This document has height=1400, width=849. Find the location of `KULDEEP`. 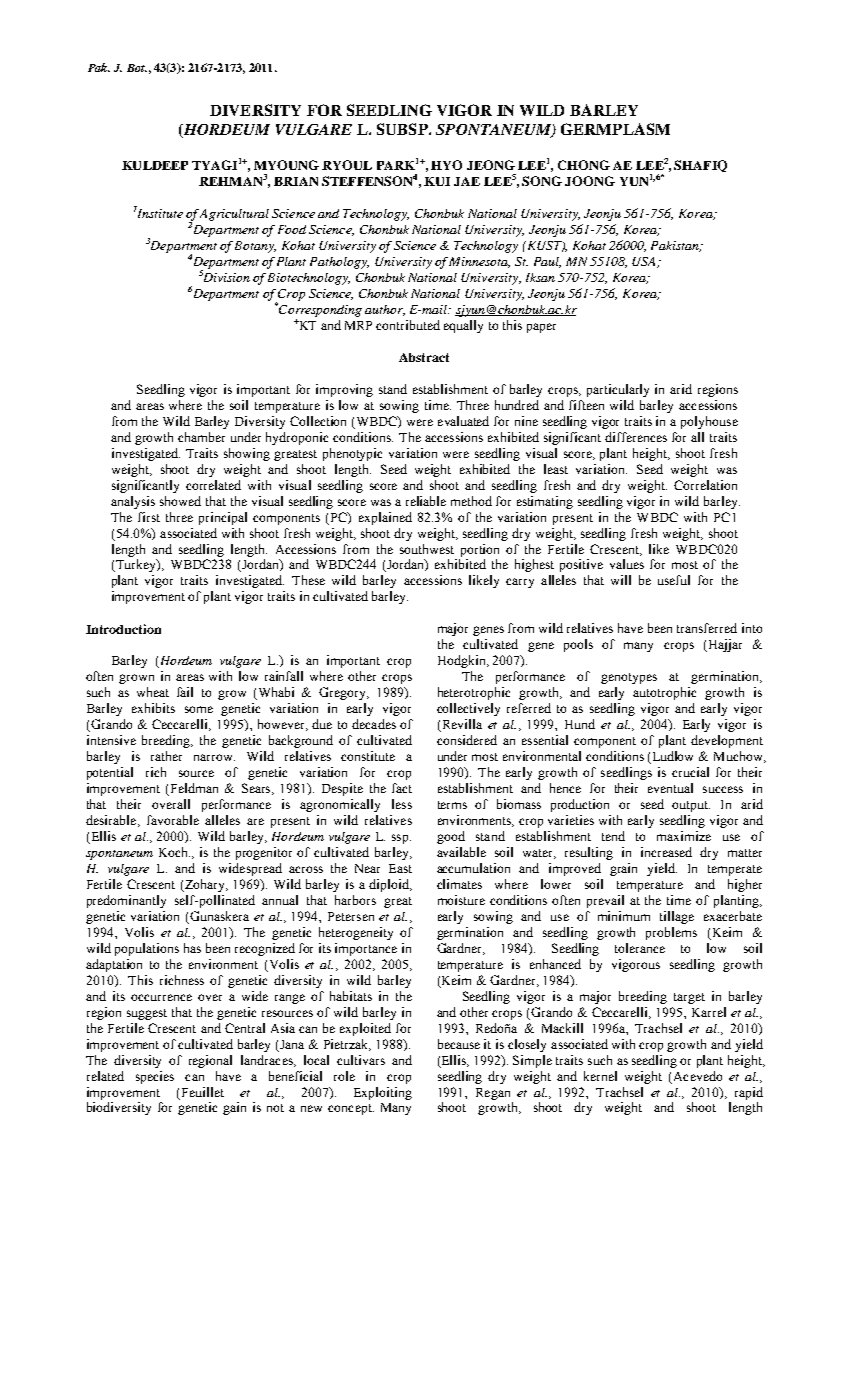

KULDEEP is located at coordinates (155, 165).
